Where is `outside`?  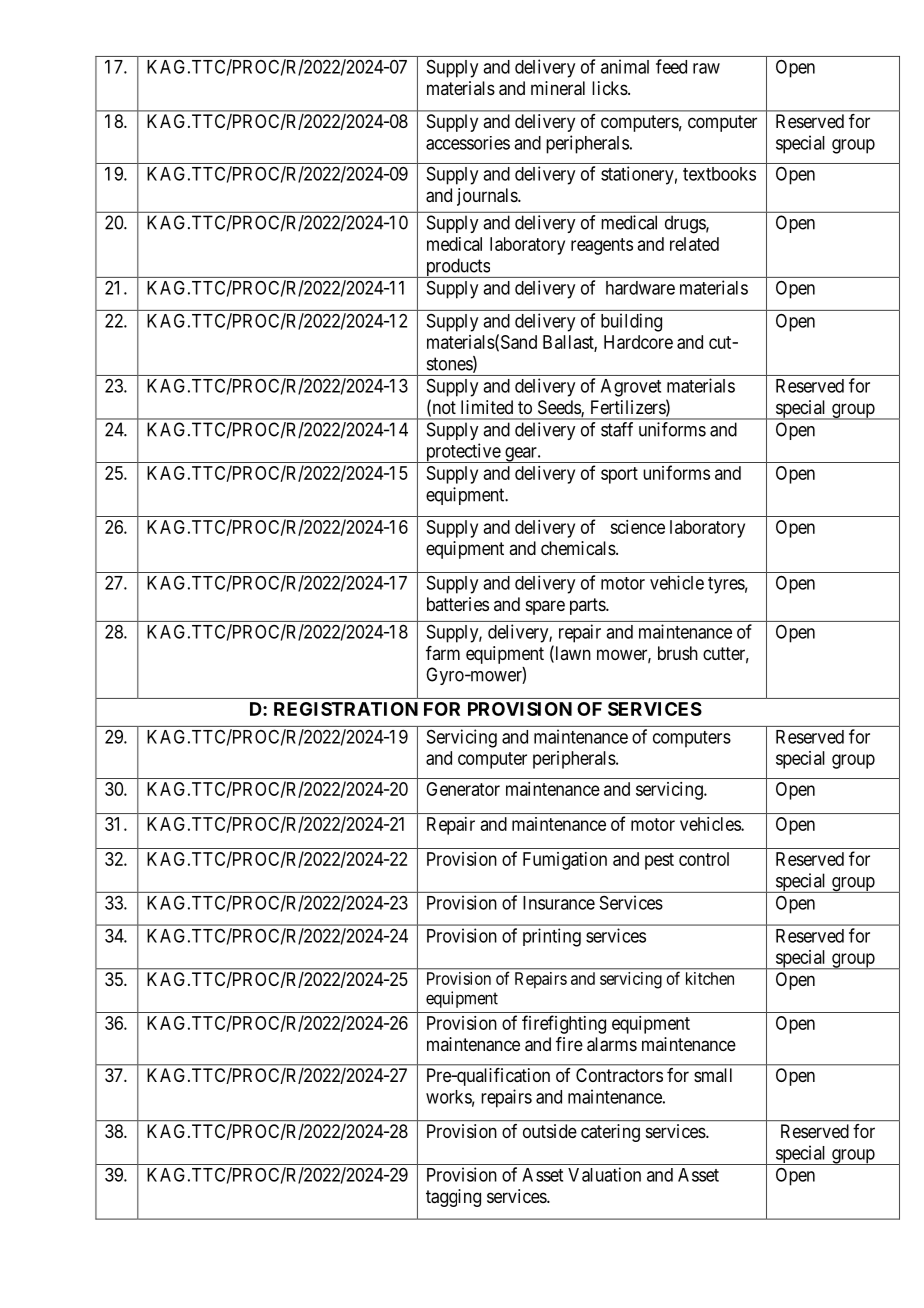
outside is located at coordinates (550, 1131).
